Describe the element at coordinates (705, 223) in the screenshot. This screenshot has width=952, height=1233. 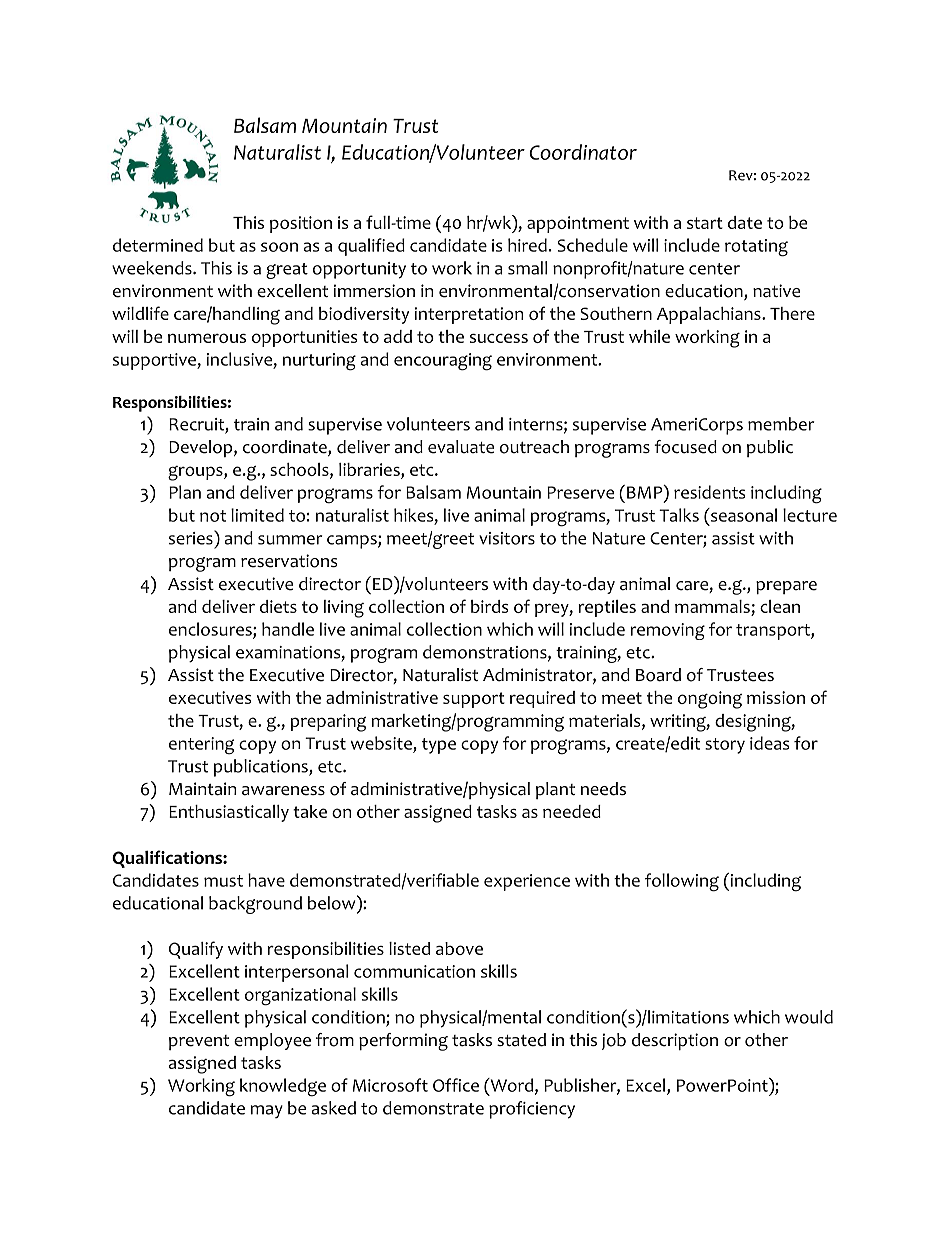
I see `start` at that location.
